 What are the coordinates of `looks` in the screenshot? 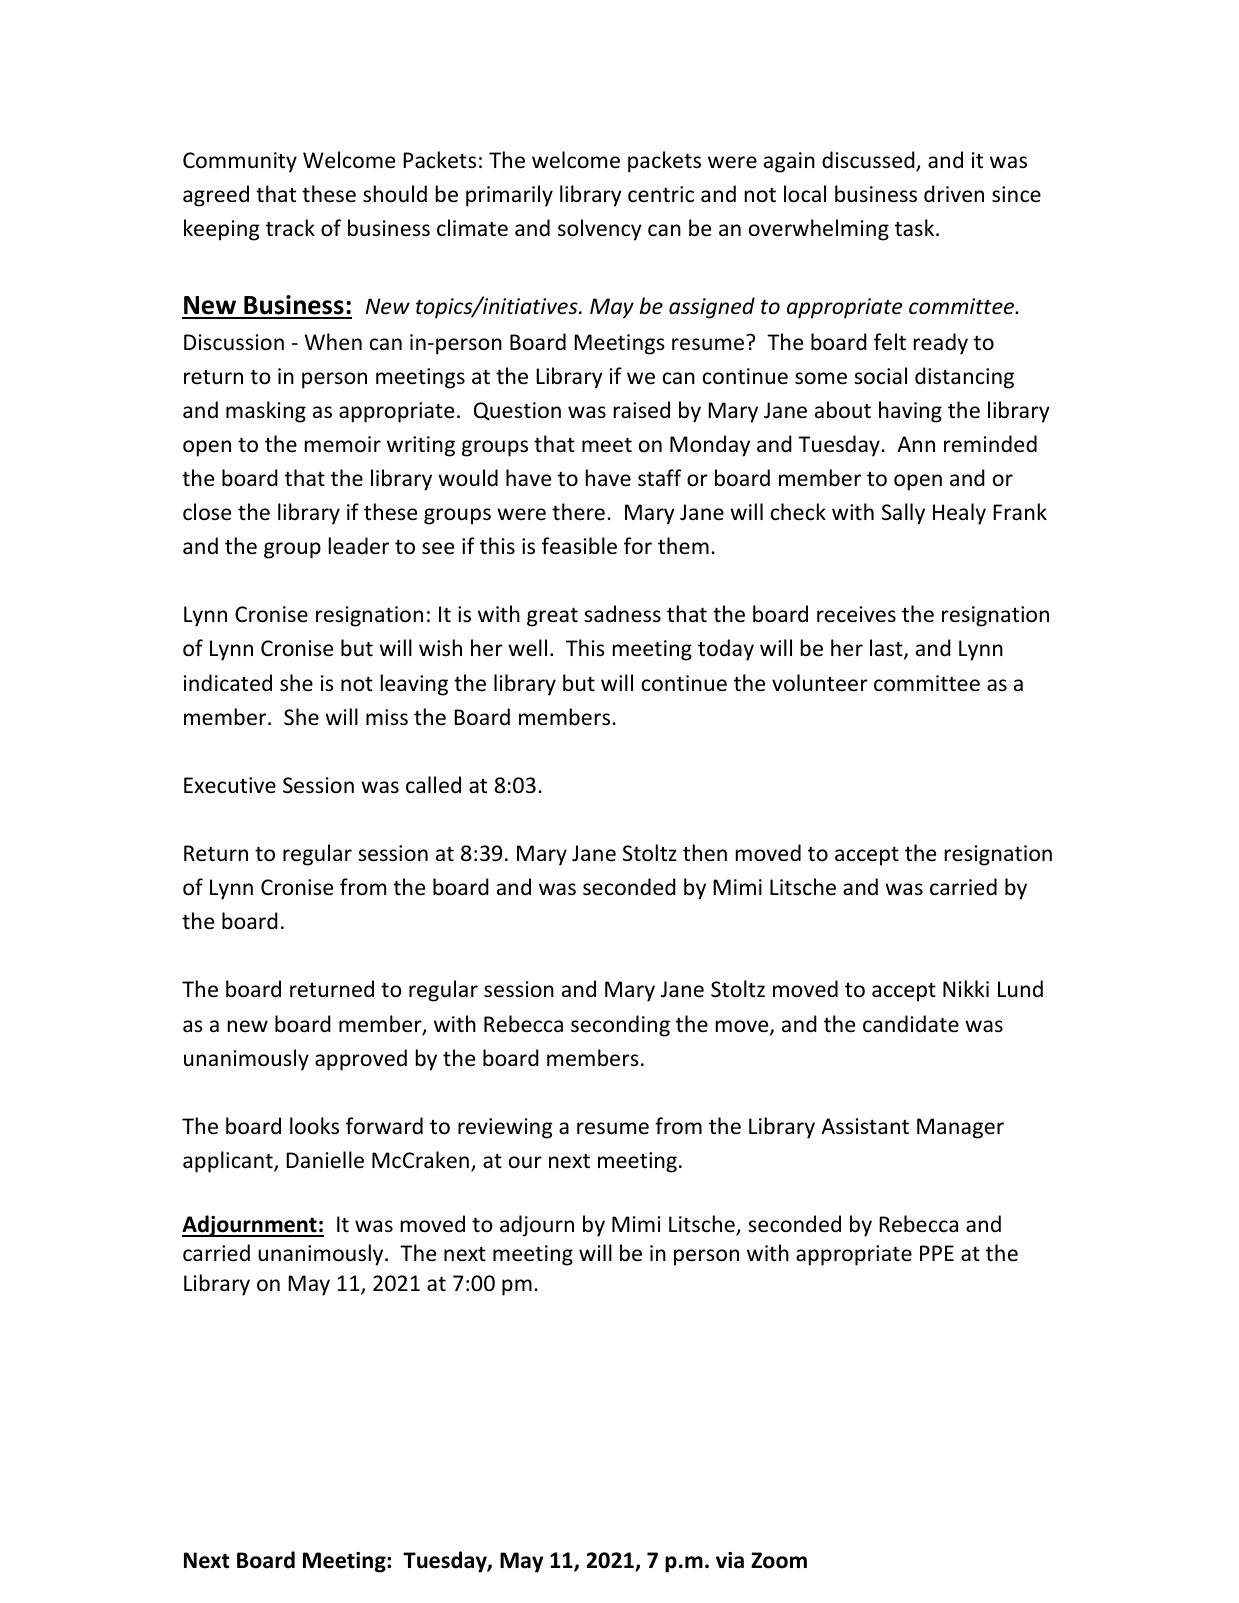 It's located at (314, 1126).
